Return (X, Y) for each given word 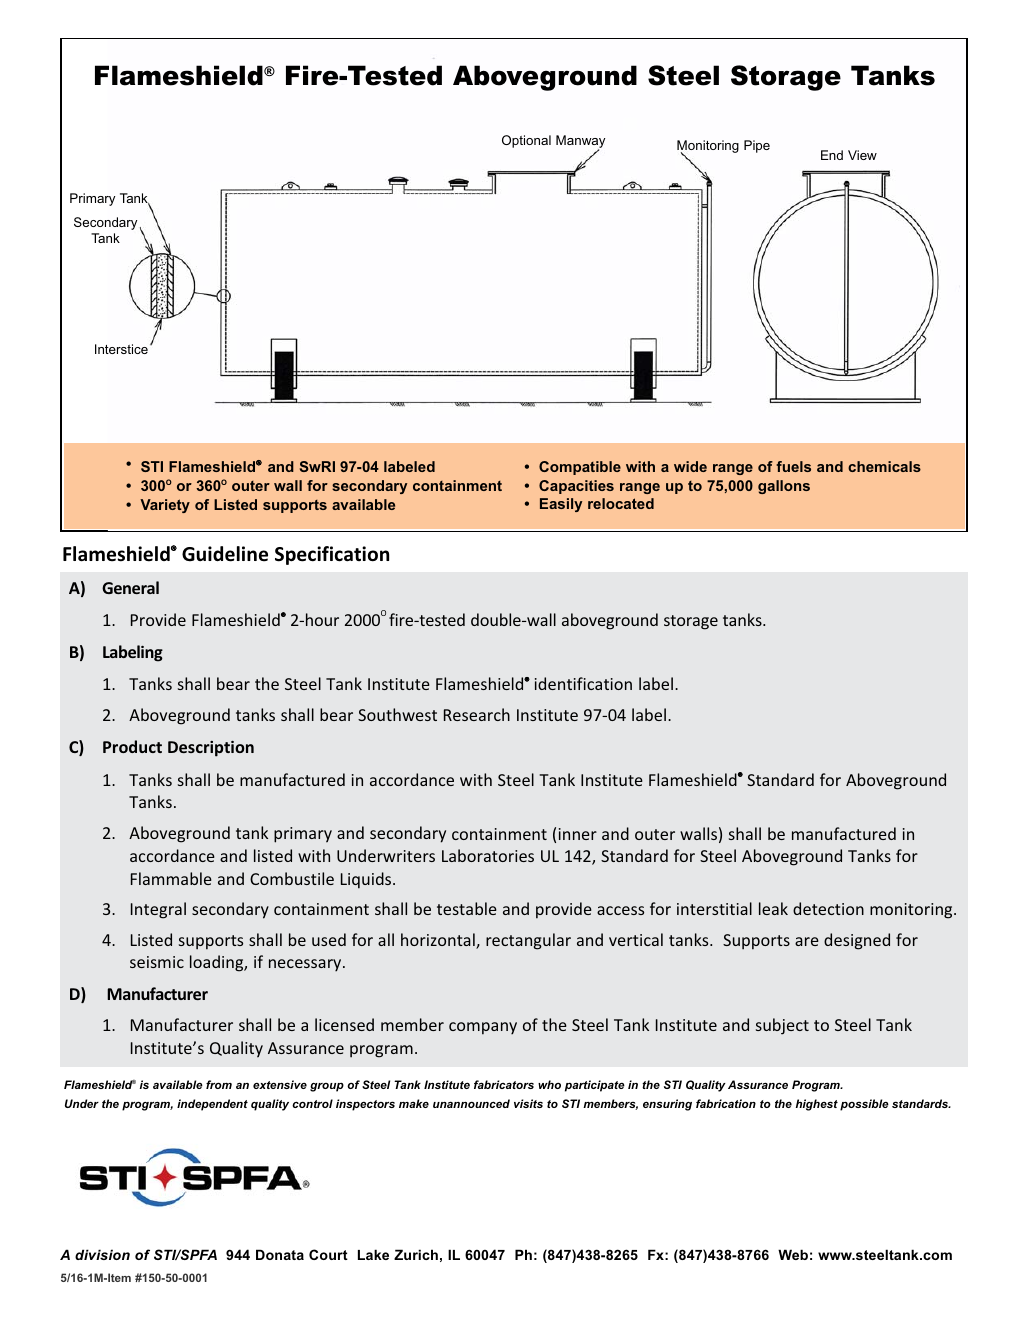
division (102, 1254)
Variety (165, 506)
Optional (526, 141)
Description (211, 749)
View (862, 155)
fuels (793, 466)
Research (477, 714)
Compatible (580, 468)
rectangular (528, 941)
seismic (157, 962)
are (807, 941)
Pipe (757, 146)
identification (583, 683)
